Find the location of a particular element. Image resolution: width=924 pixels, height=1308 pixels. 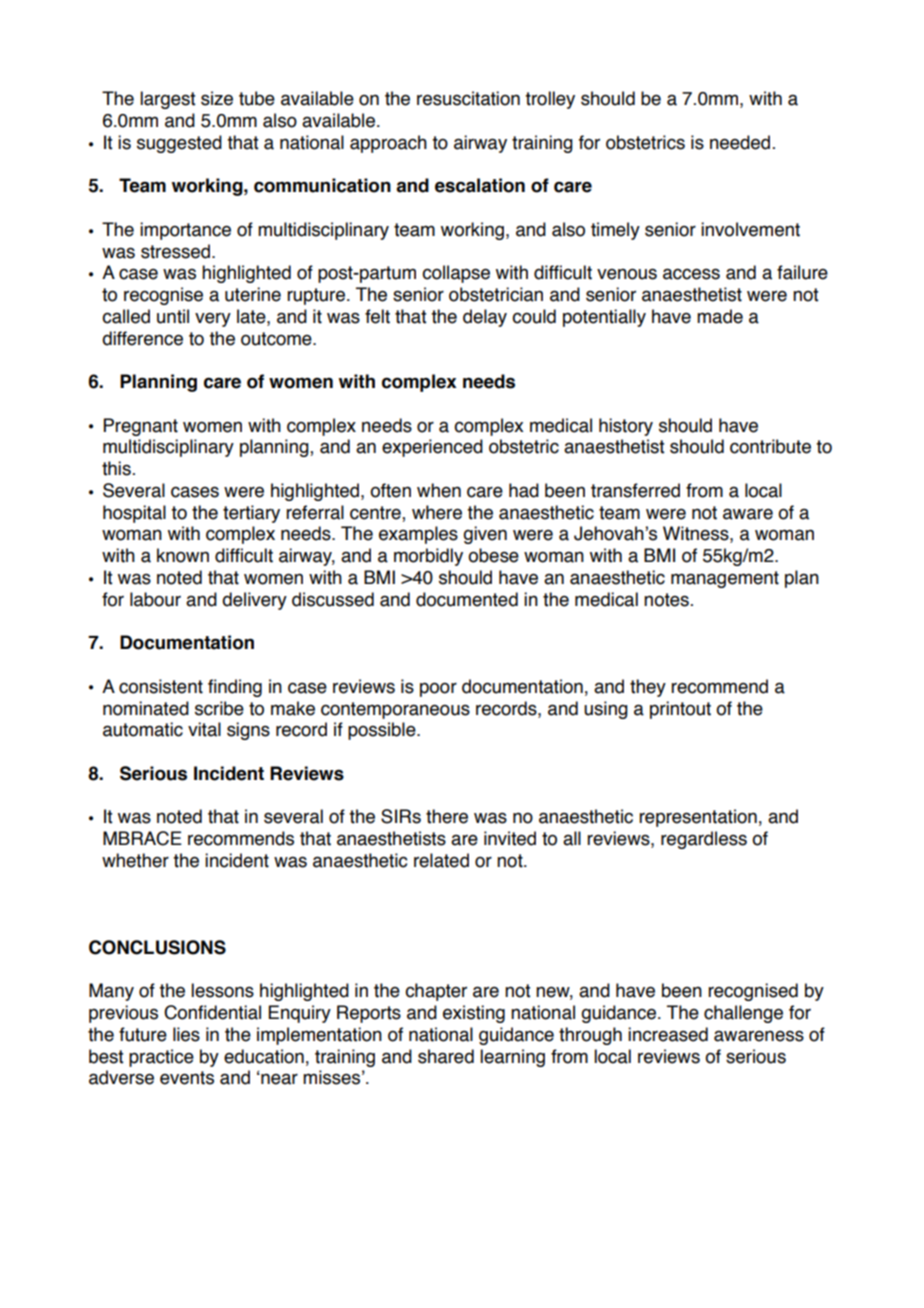

lies is located at coordinates (186, 1034).
